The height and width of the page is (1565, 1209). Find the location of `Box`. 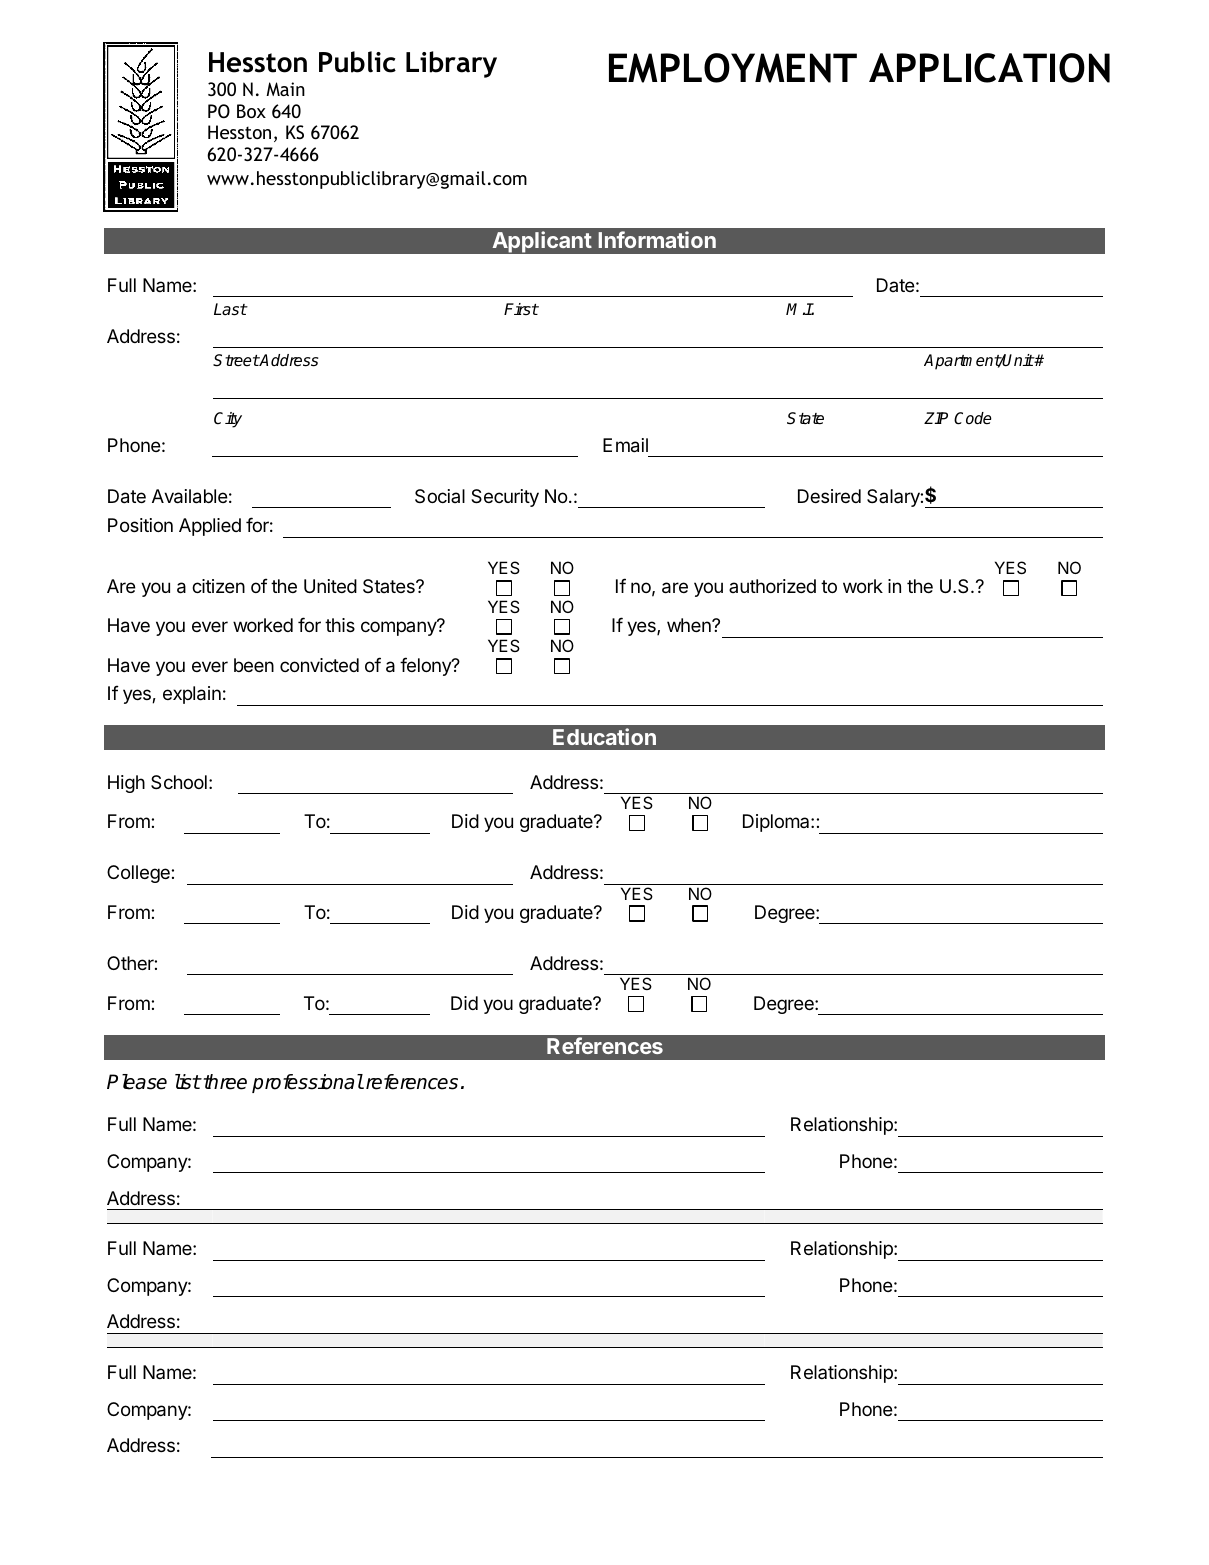

Box is located at coordinates (251, 111).
